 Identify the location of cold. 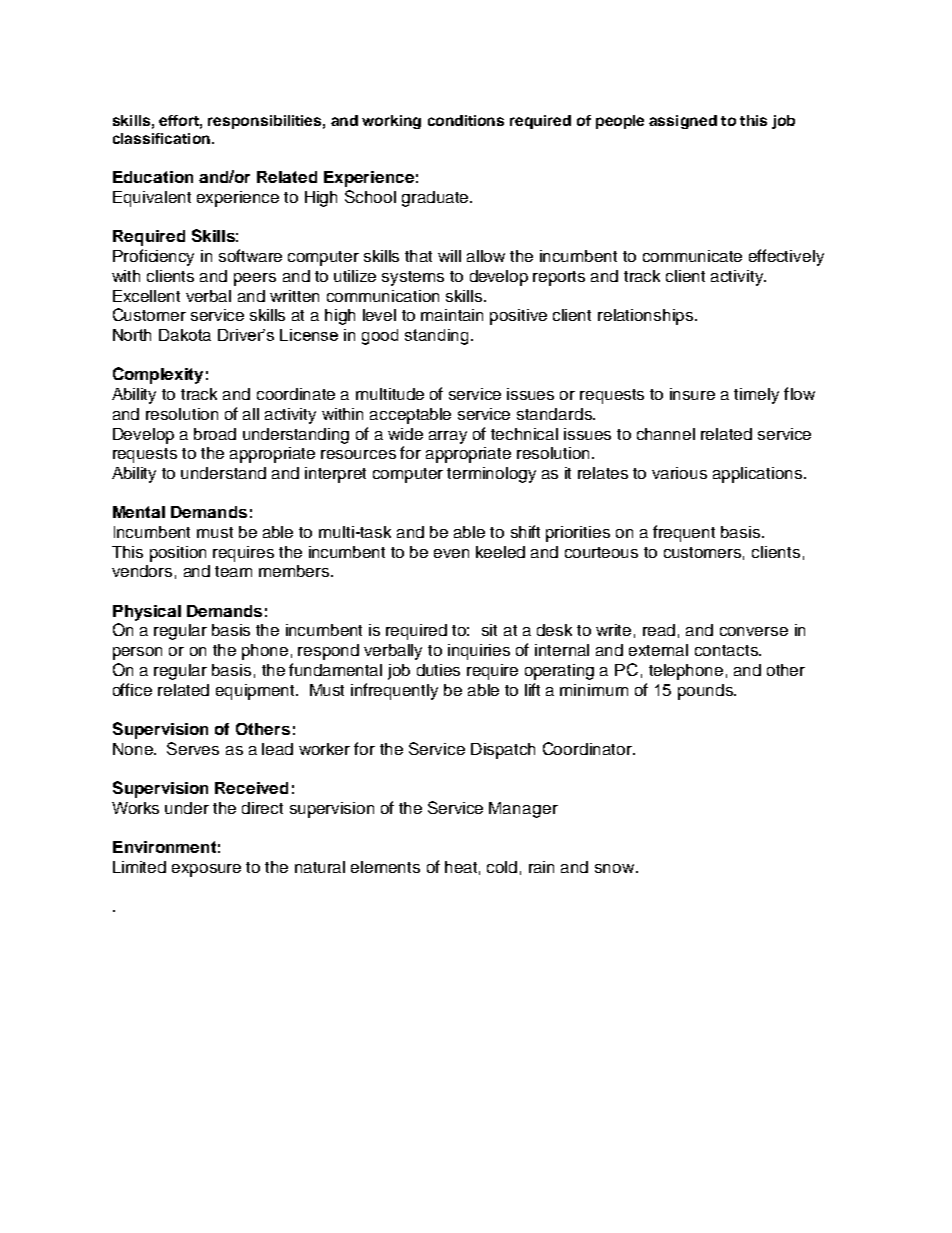
(502, 867).
